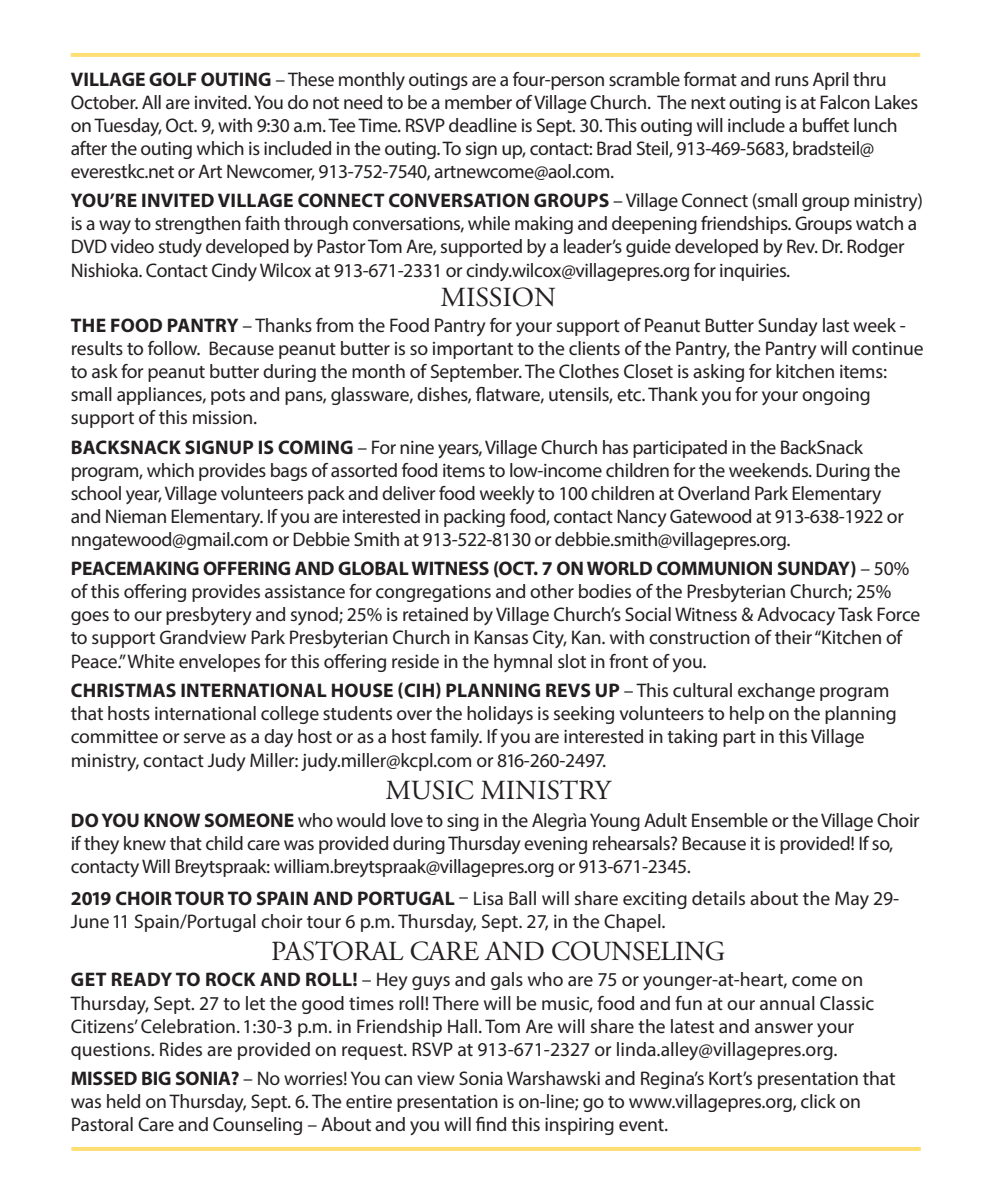  Describe the element at coordinates (456, 738) in the image. I see `family` at that location.
